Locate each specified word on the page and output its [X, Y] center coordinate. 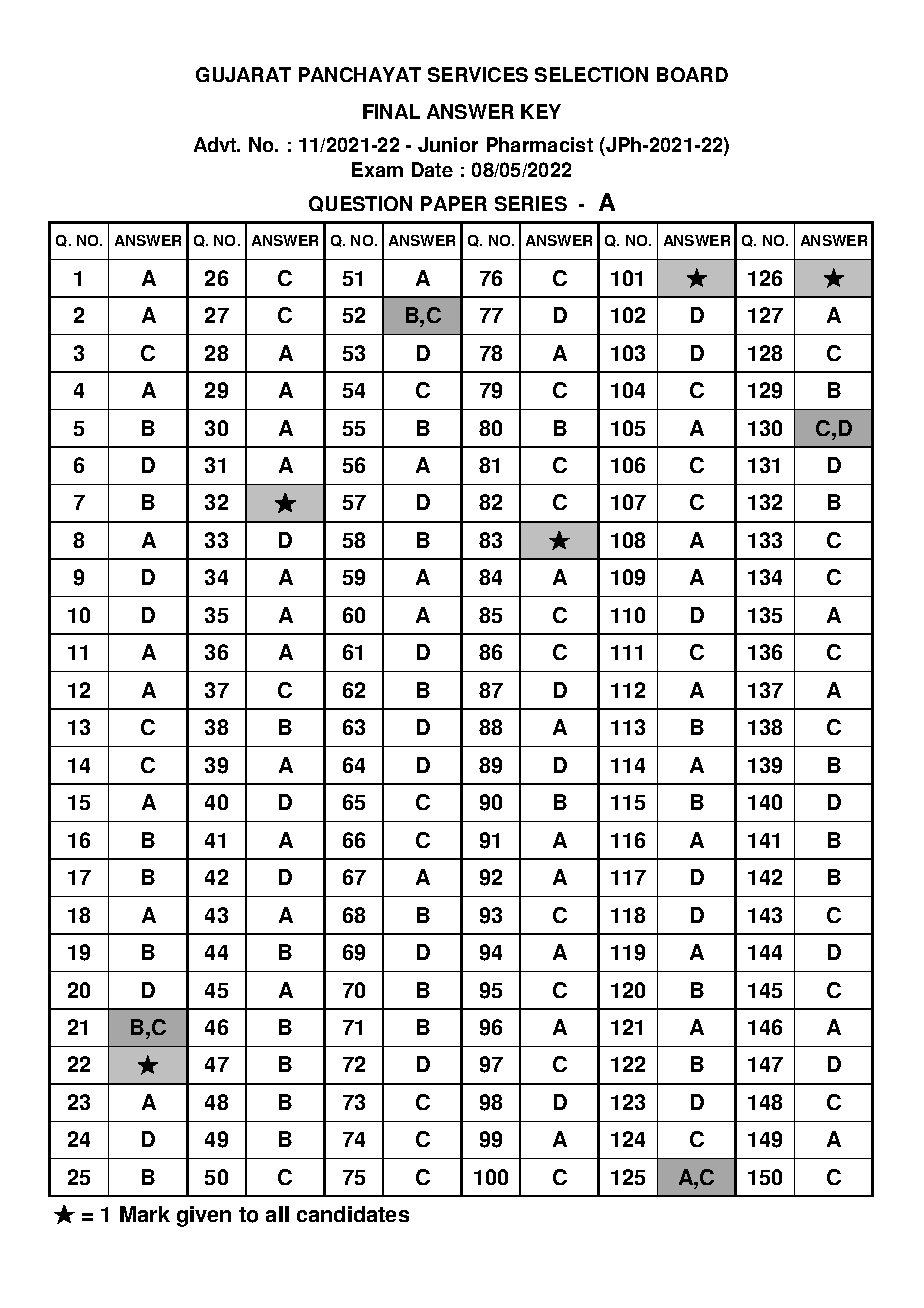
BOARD [692, 74]
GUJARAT [243, 74]
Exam [377, 169]
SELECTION [591, 74]
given [204, 1216]
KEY [541, 111]
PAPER [454, 203]
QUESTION [360, 204]
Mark [145, 1214]
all [277, 1214]
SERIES [531, 203]
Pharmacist [540, 144]
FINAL [391, 111]
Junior [448, 144]
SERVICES [478, 74]
